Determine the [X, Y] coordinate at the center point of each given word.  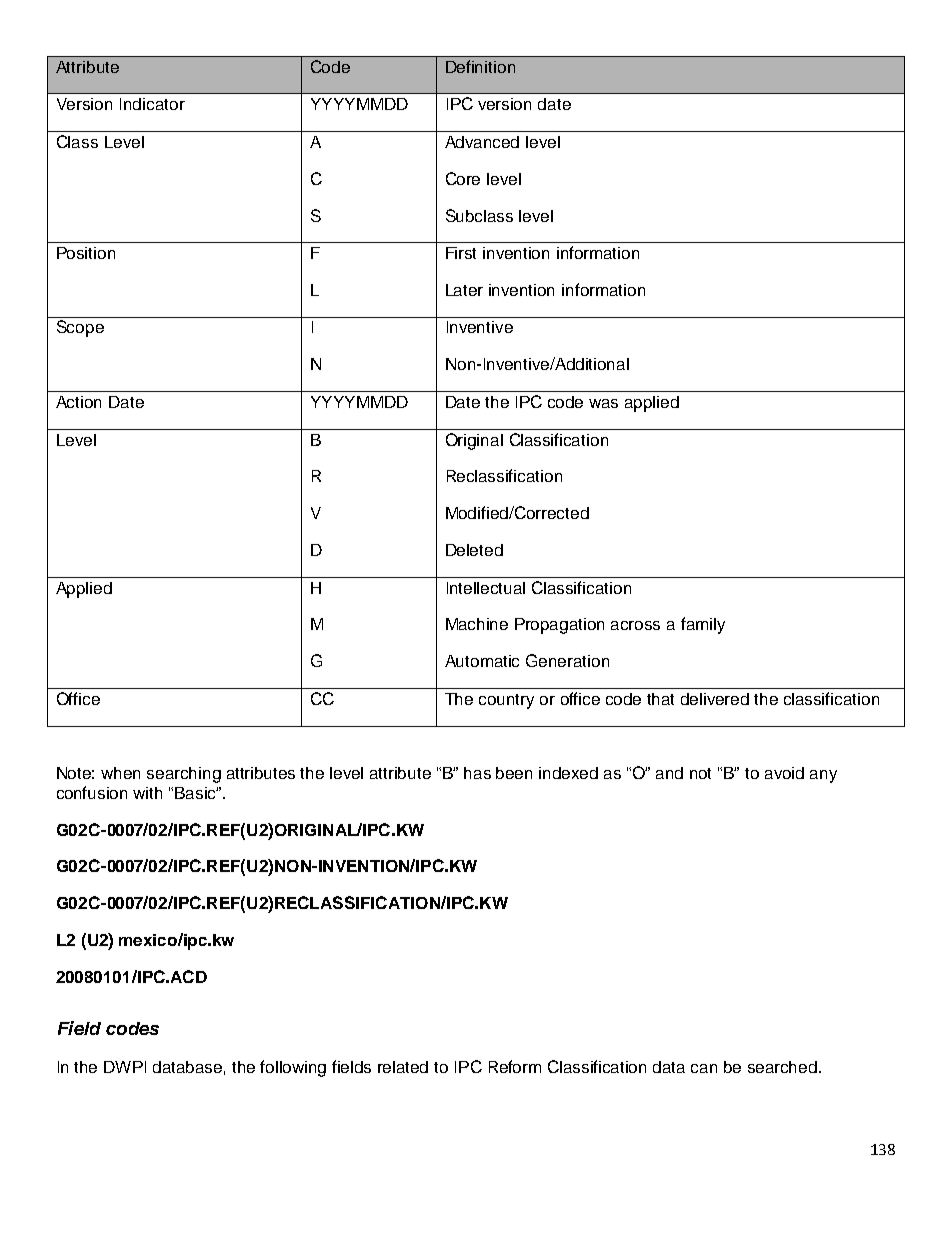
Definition [480, 66]
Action [78, 402]
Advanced [482, 142]
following [293, 1068]
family [703, 625]
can [704, 1068]
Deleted [474, 550]
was [603, 403]
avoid [784, 773]
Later [464, 290]
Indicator [152, 104]
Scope [80, 328]
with [147, 793]
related [403, 1067]
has [477, 773]
